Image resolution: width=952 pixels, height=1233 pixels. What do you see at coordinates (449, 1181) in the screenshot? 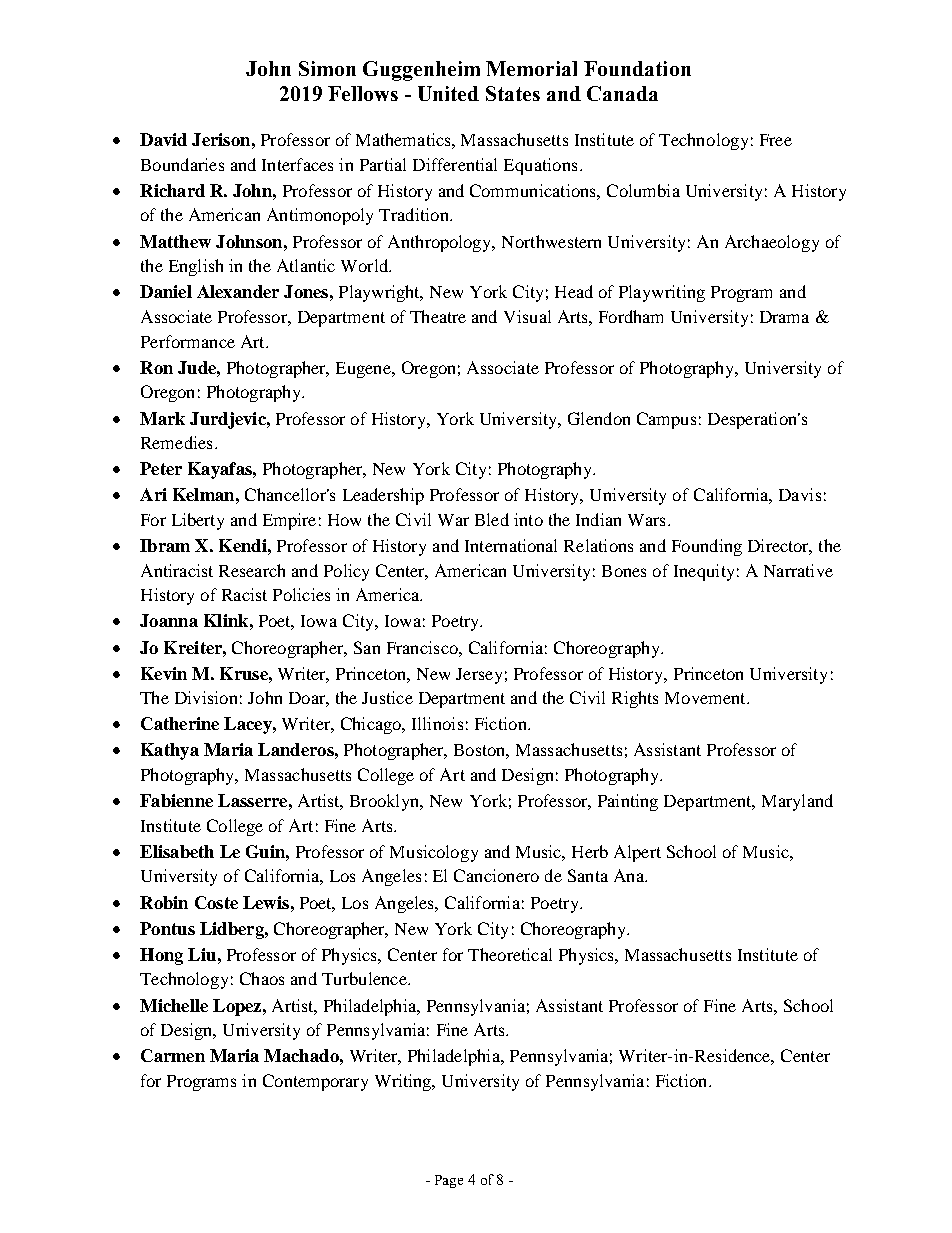
I see `Page` at bounding box center [449, 1181].
